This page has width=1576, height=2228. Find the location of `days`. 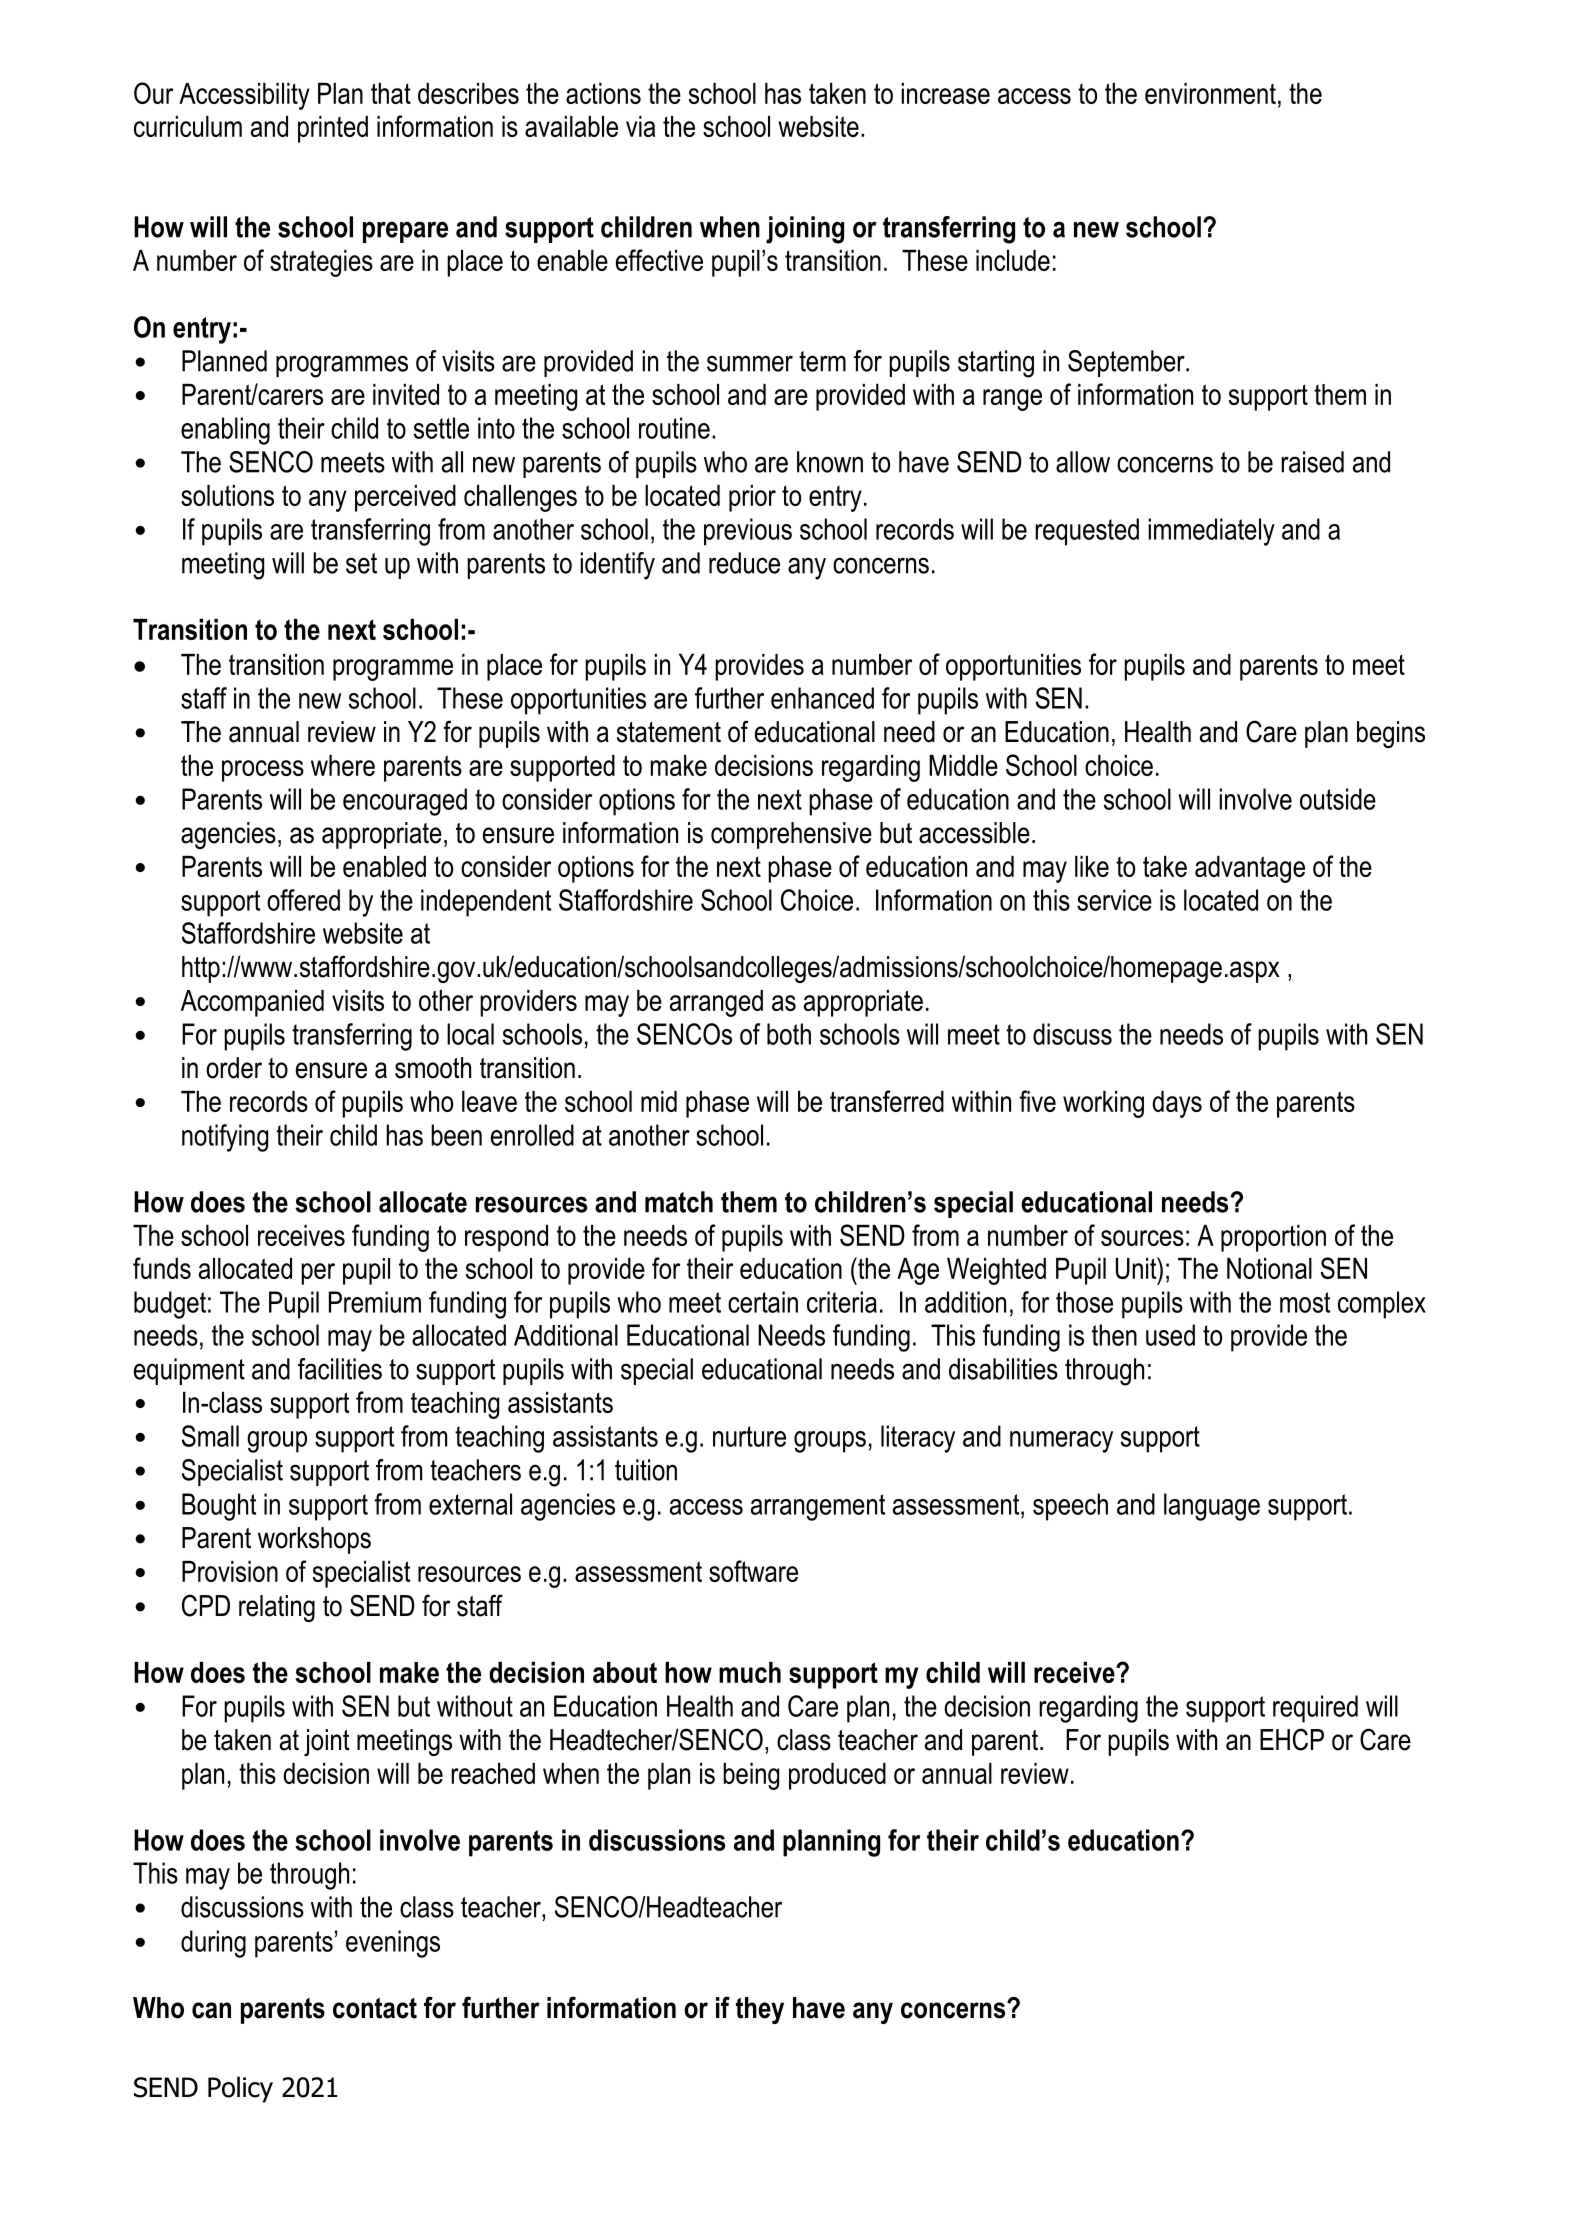

days is located at coordinates (1177, 1104).
